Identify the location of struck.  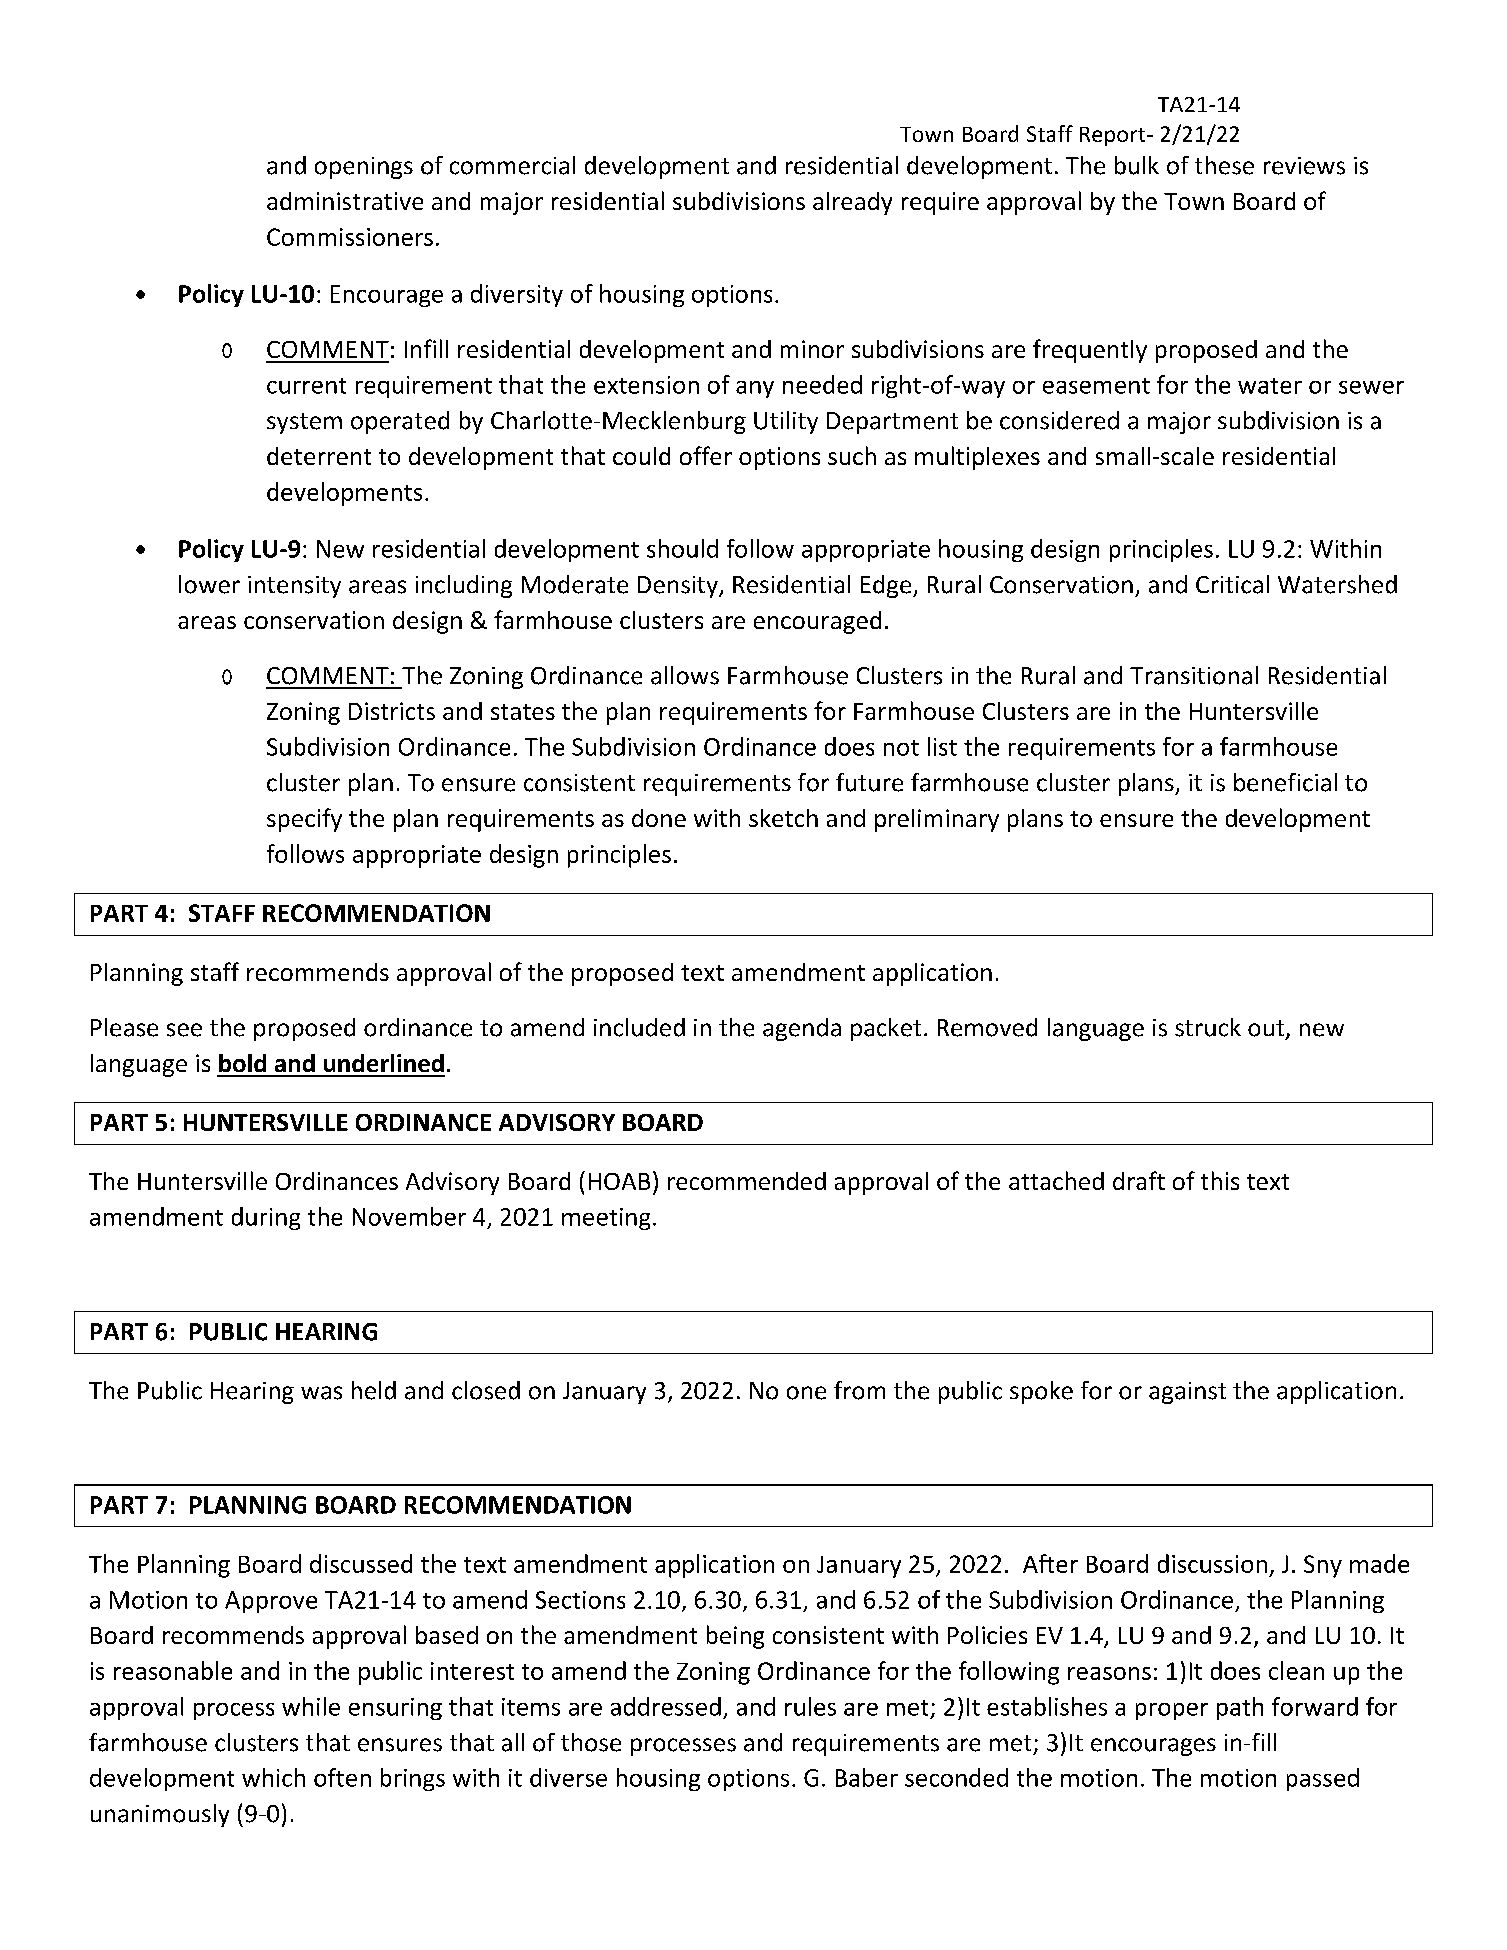
(1208, 1027).
